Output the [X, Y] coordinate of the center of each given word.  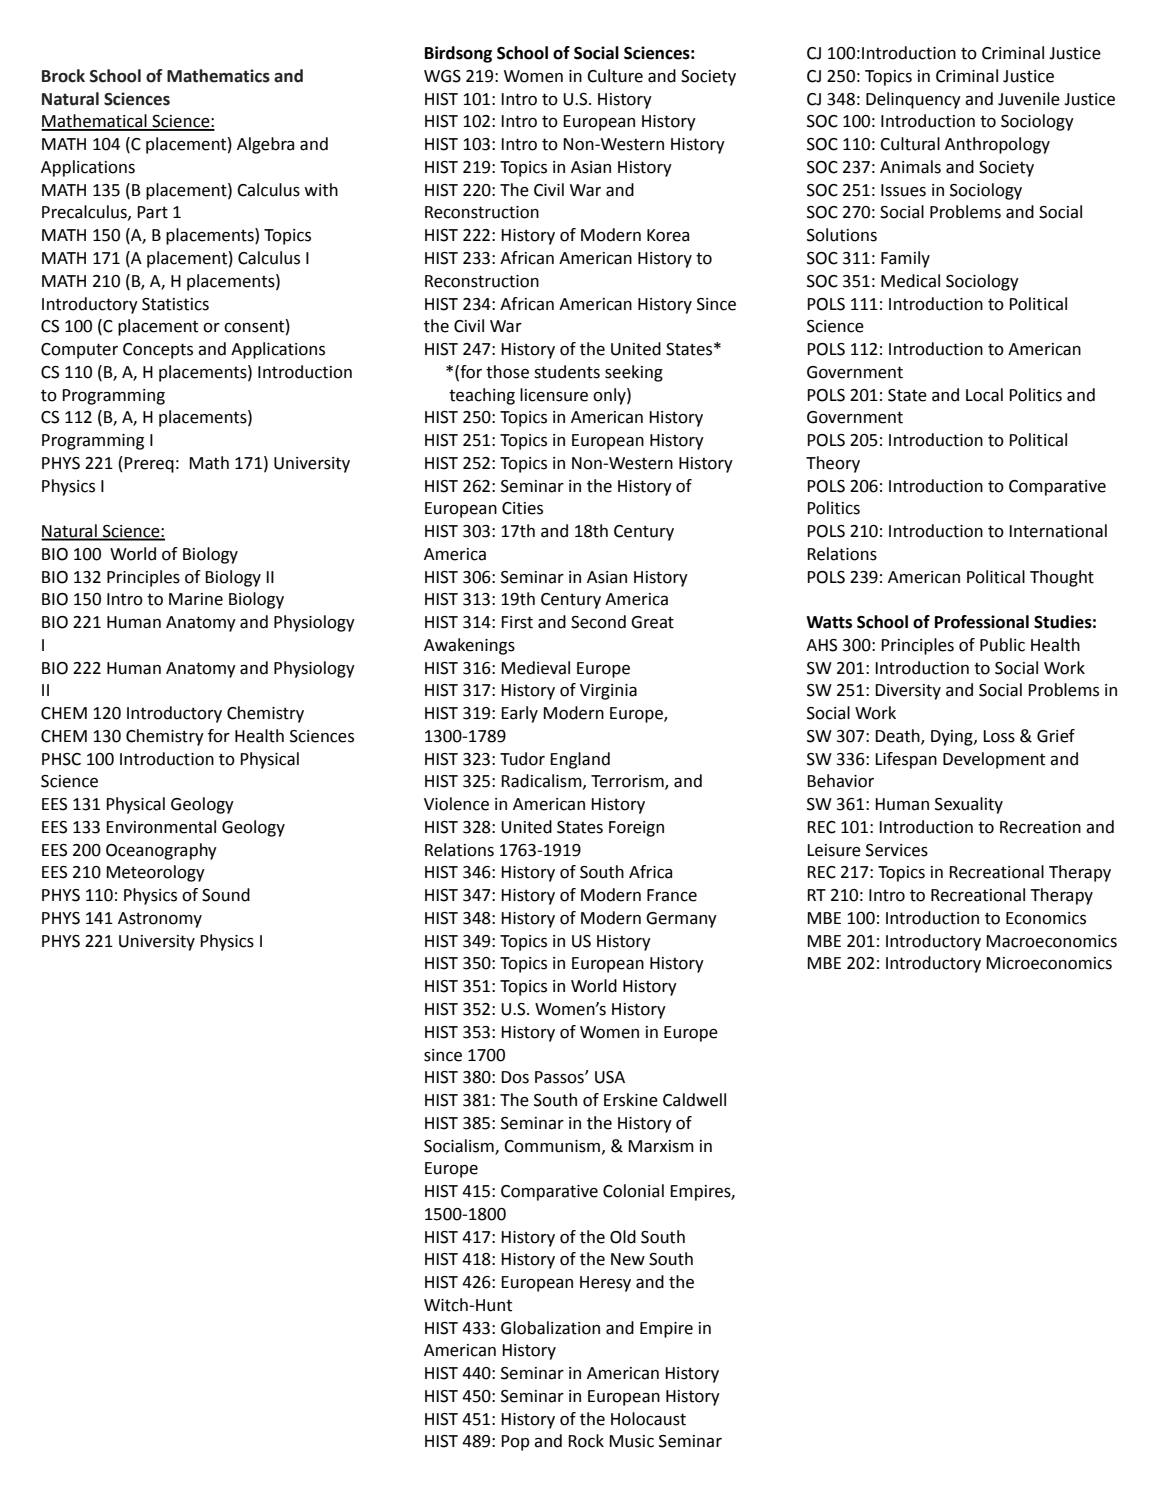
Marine [196, 599]
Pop [515, 1443]
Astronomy [160, 920]
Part [152, 212]
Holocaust [648, 1419]
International [1058, 531]
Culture [615, 76]
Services [897, 850]
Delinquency [913, 100]
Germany [681, 920]
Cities [522, 508]
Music [631, 1441]
